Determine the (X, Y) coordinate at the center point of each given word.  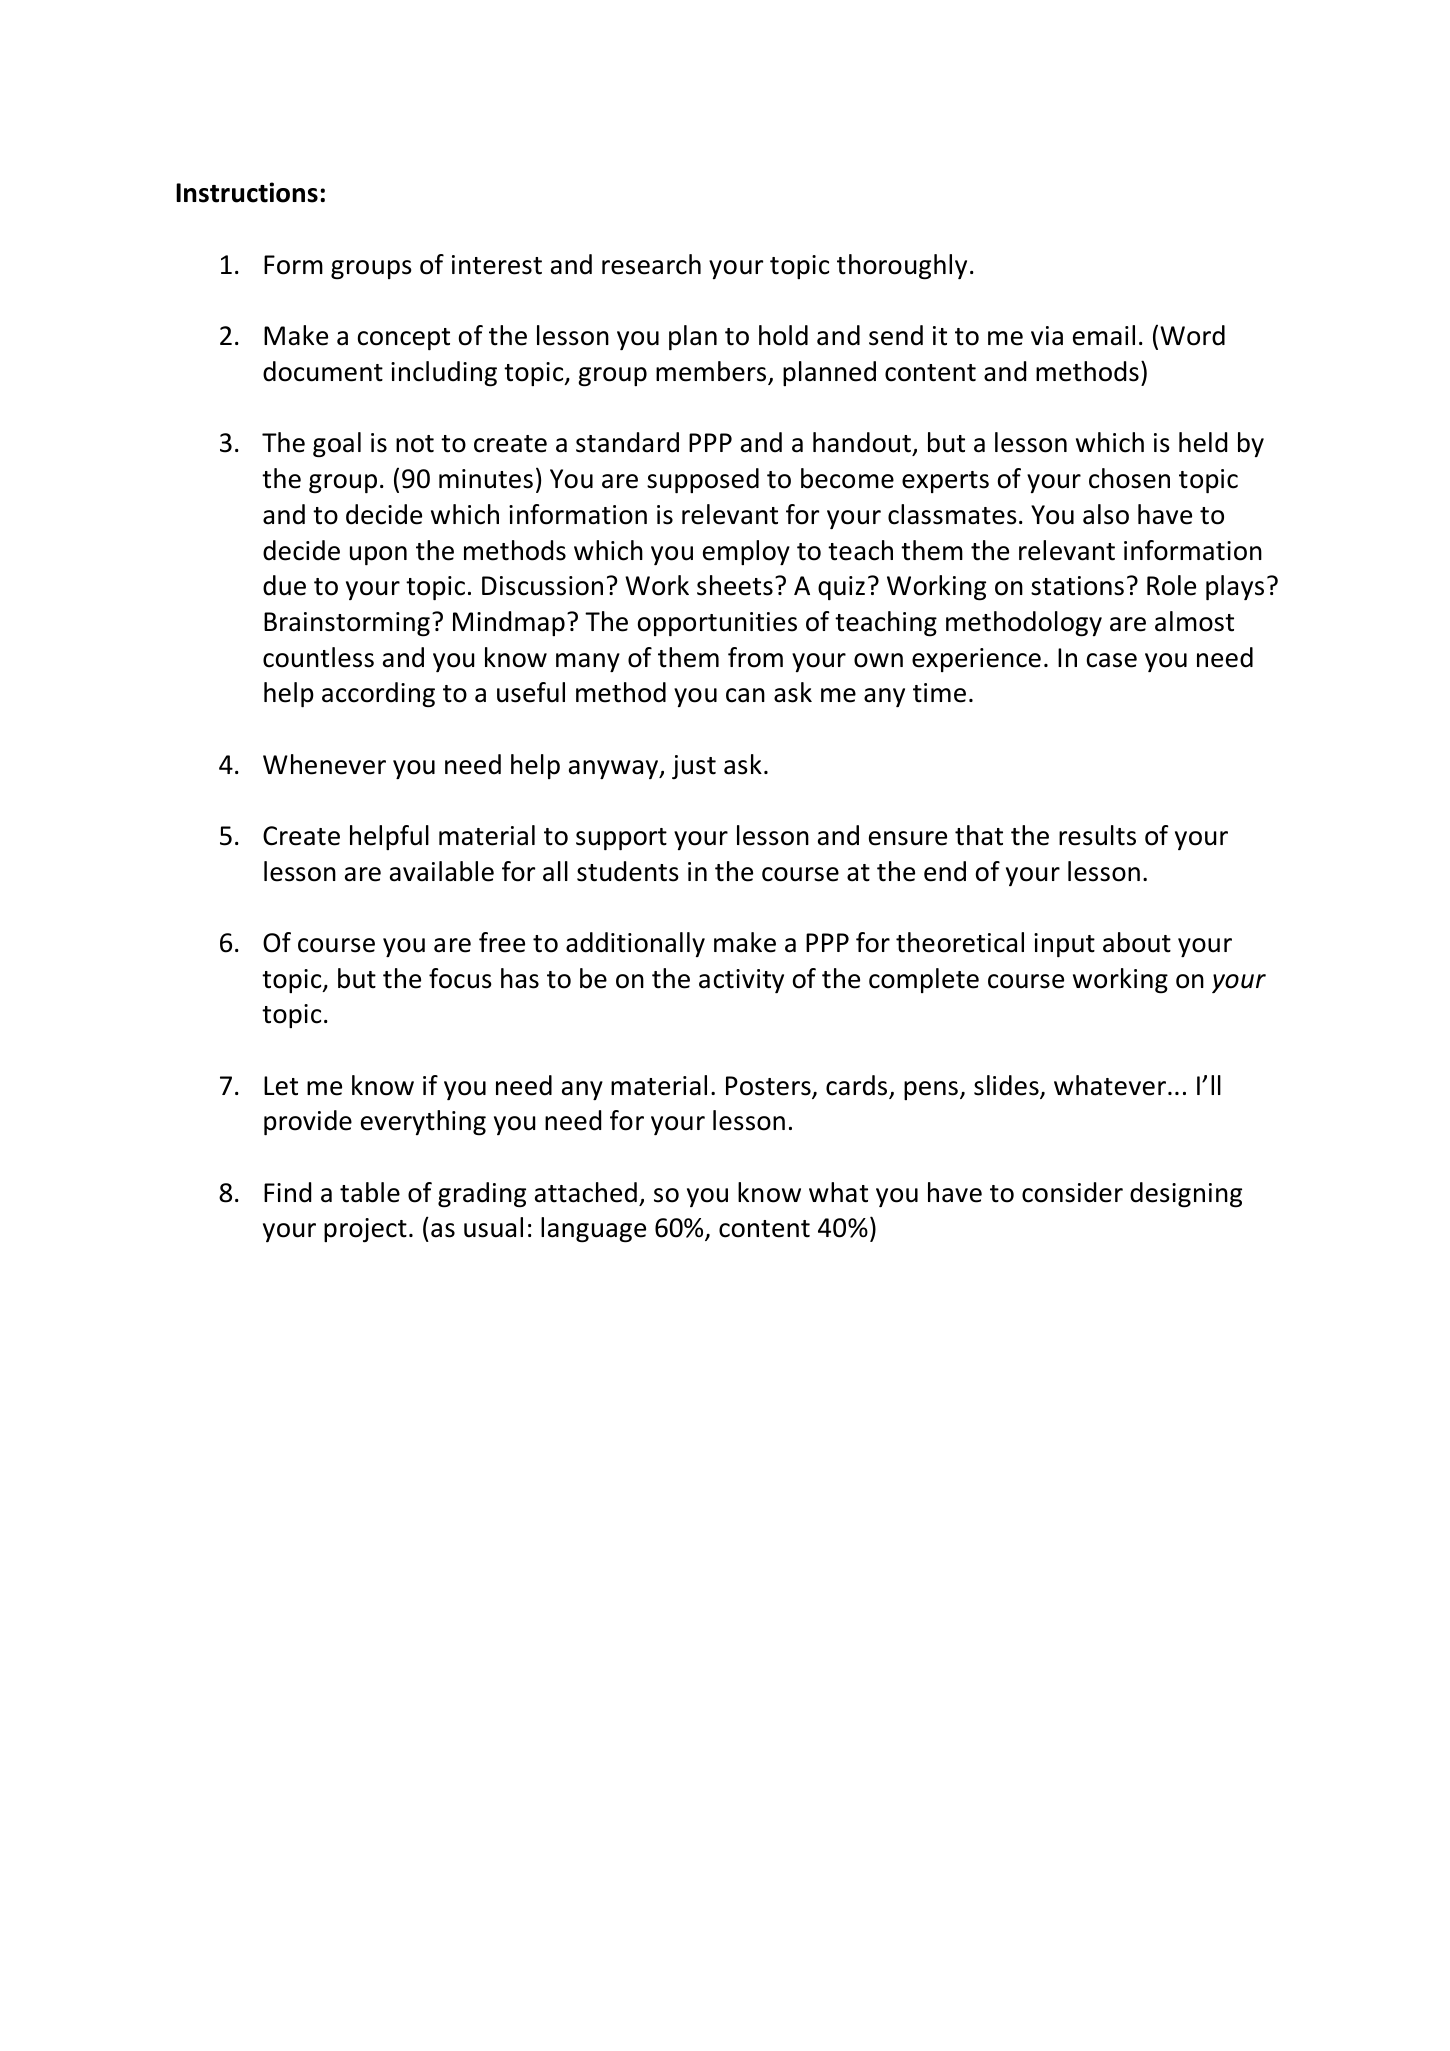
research (651, 264)
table (370, 1192)
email (1104, 335)
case (1112, 660)
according (378, 695)
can (745, 695)
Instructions (247, 192)
